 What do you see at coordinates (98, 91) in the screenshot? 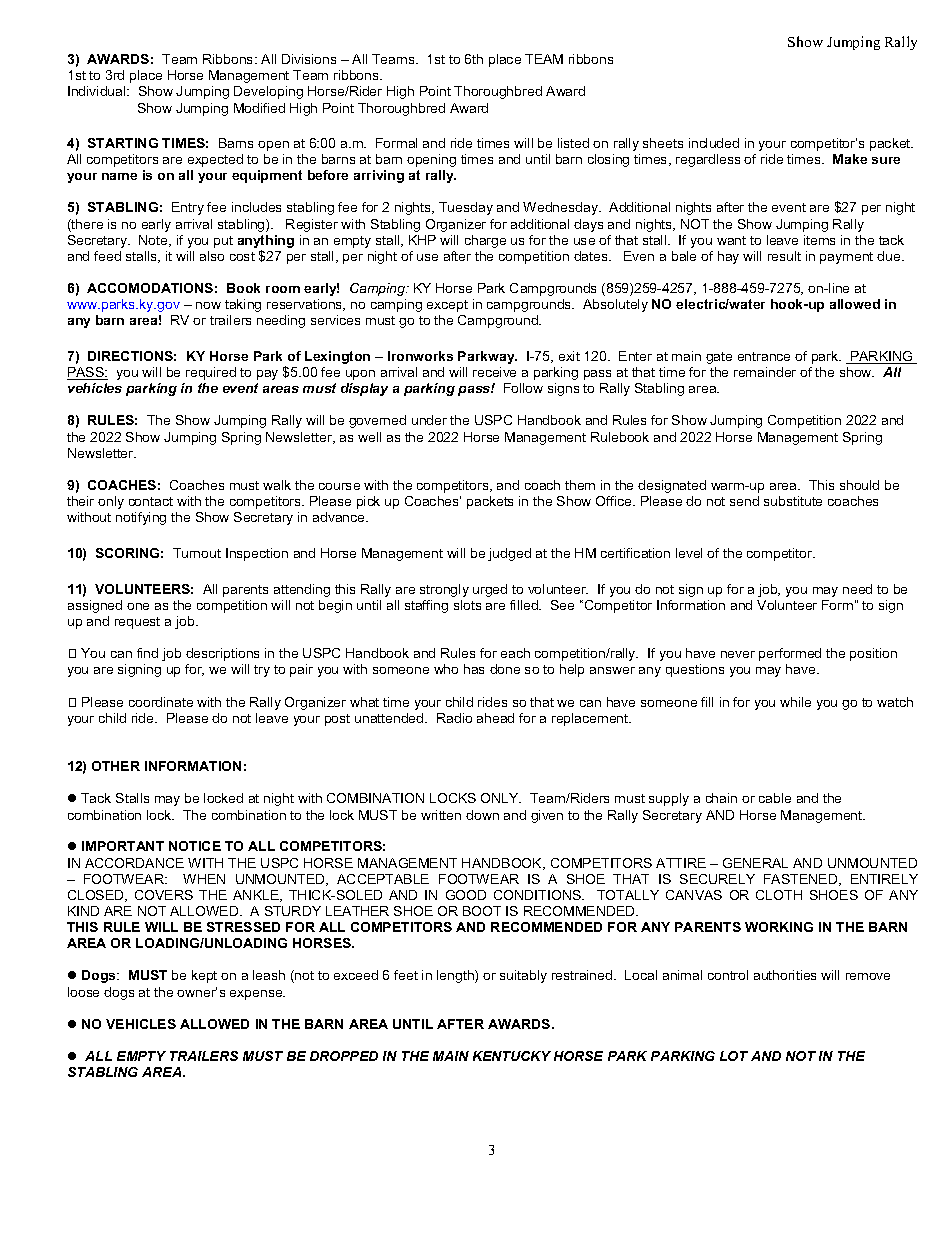
I see `Individual` at bounding box center [98, 91].
